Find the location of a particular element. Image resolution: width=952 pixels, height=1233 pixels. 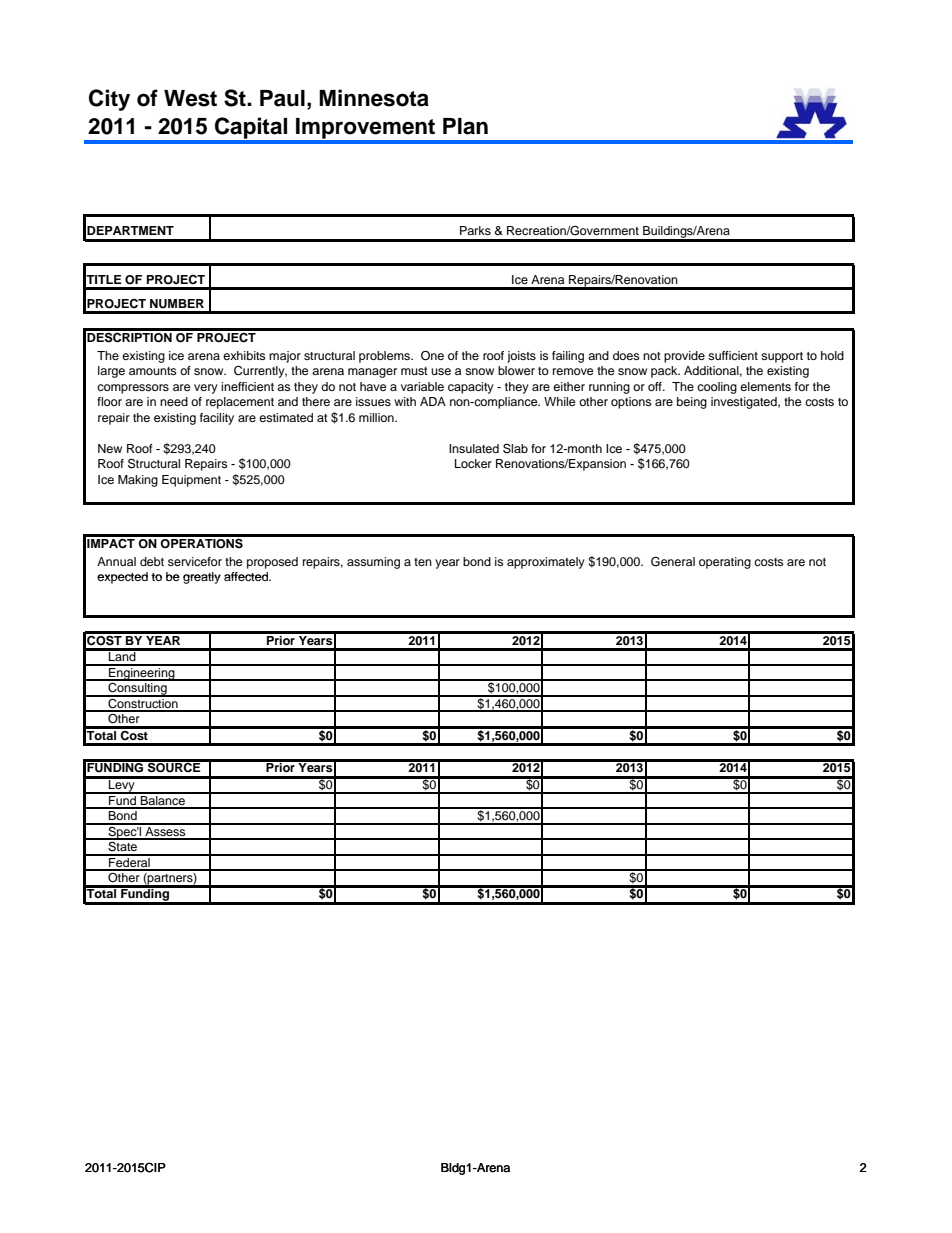

debt is located at coordinates (152, 561).
